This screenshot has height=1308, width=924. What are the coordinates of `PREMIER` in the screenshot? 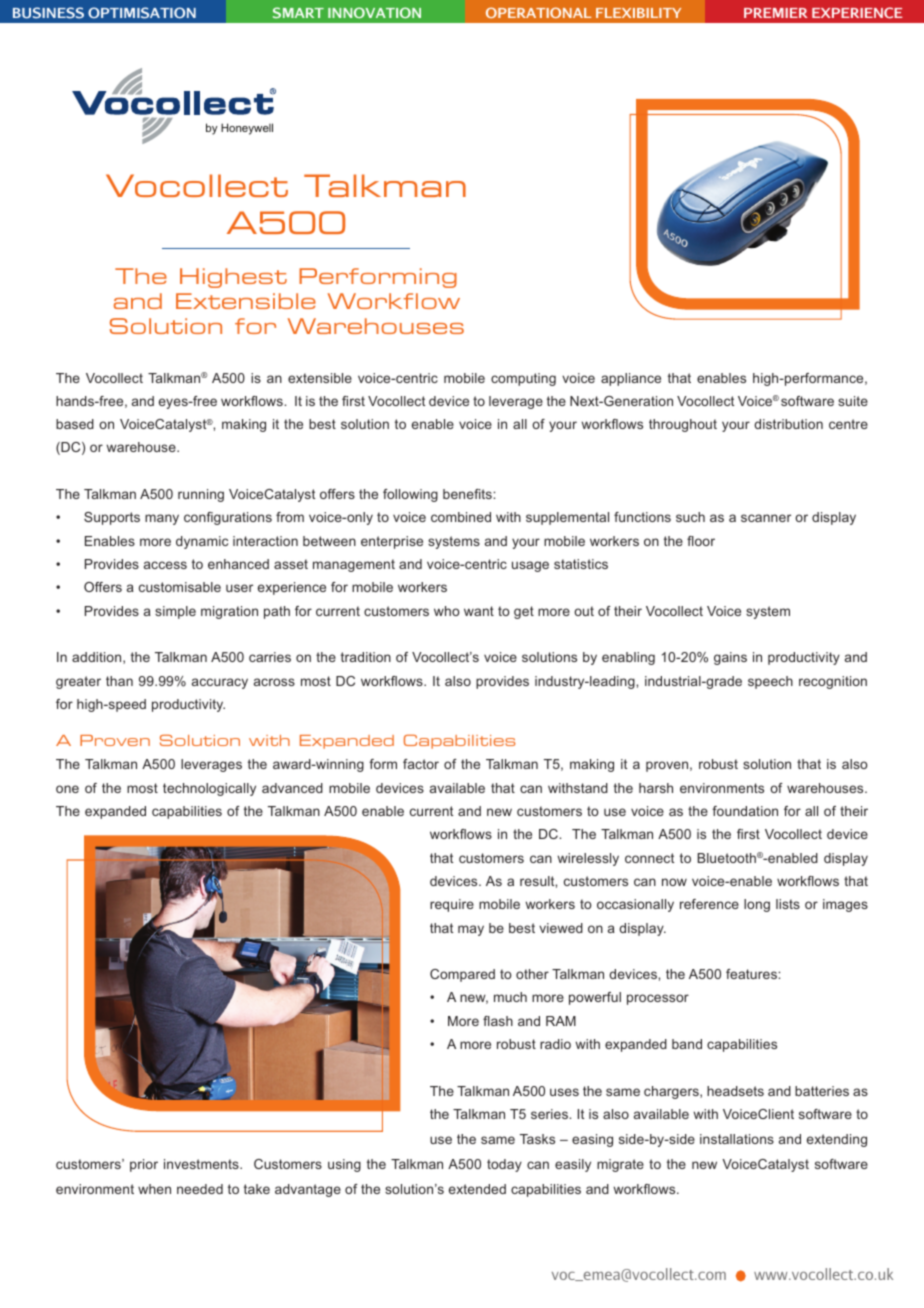 It's located at (776, 13).
